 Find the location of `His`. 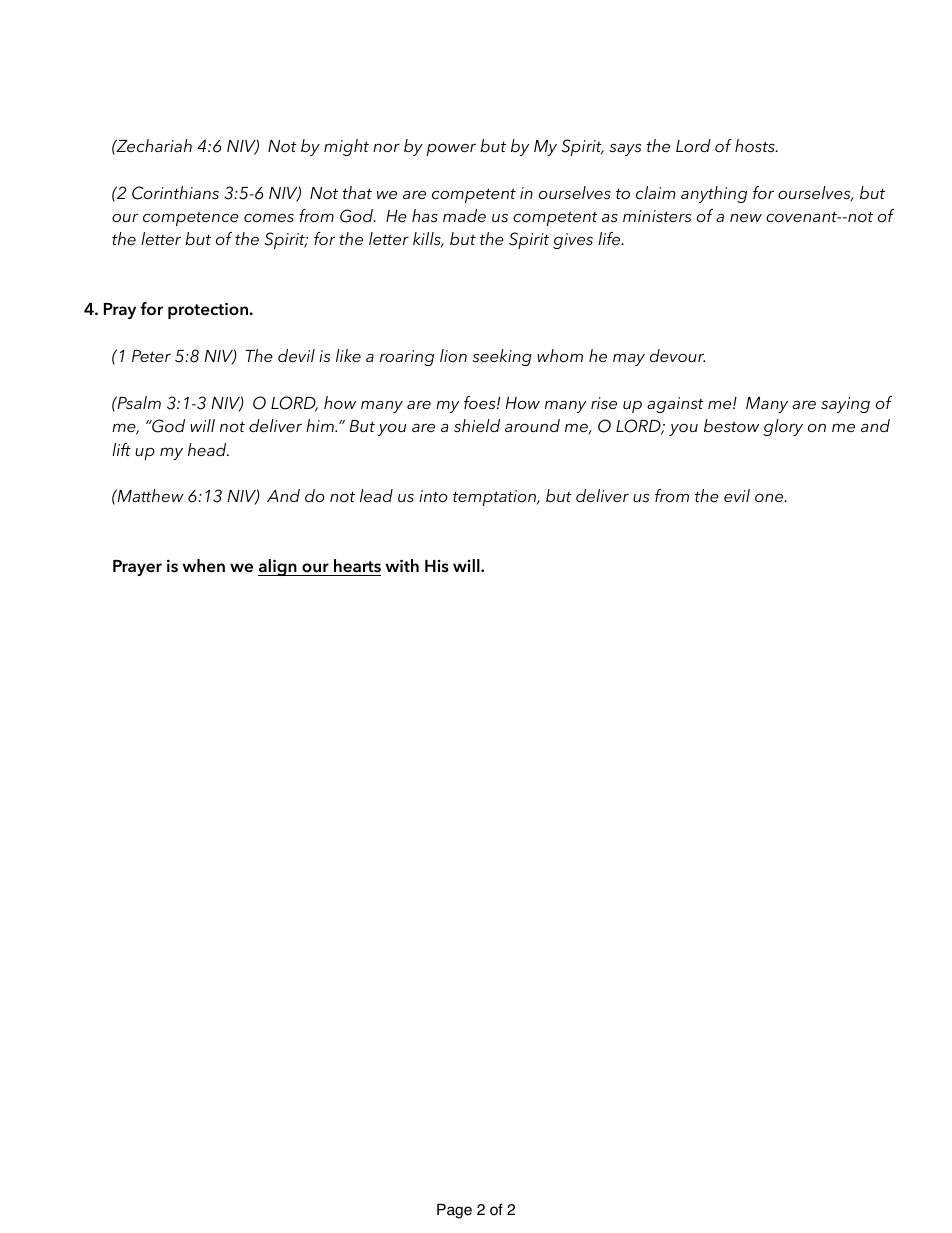

His is located at coordinates (437, 566).
